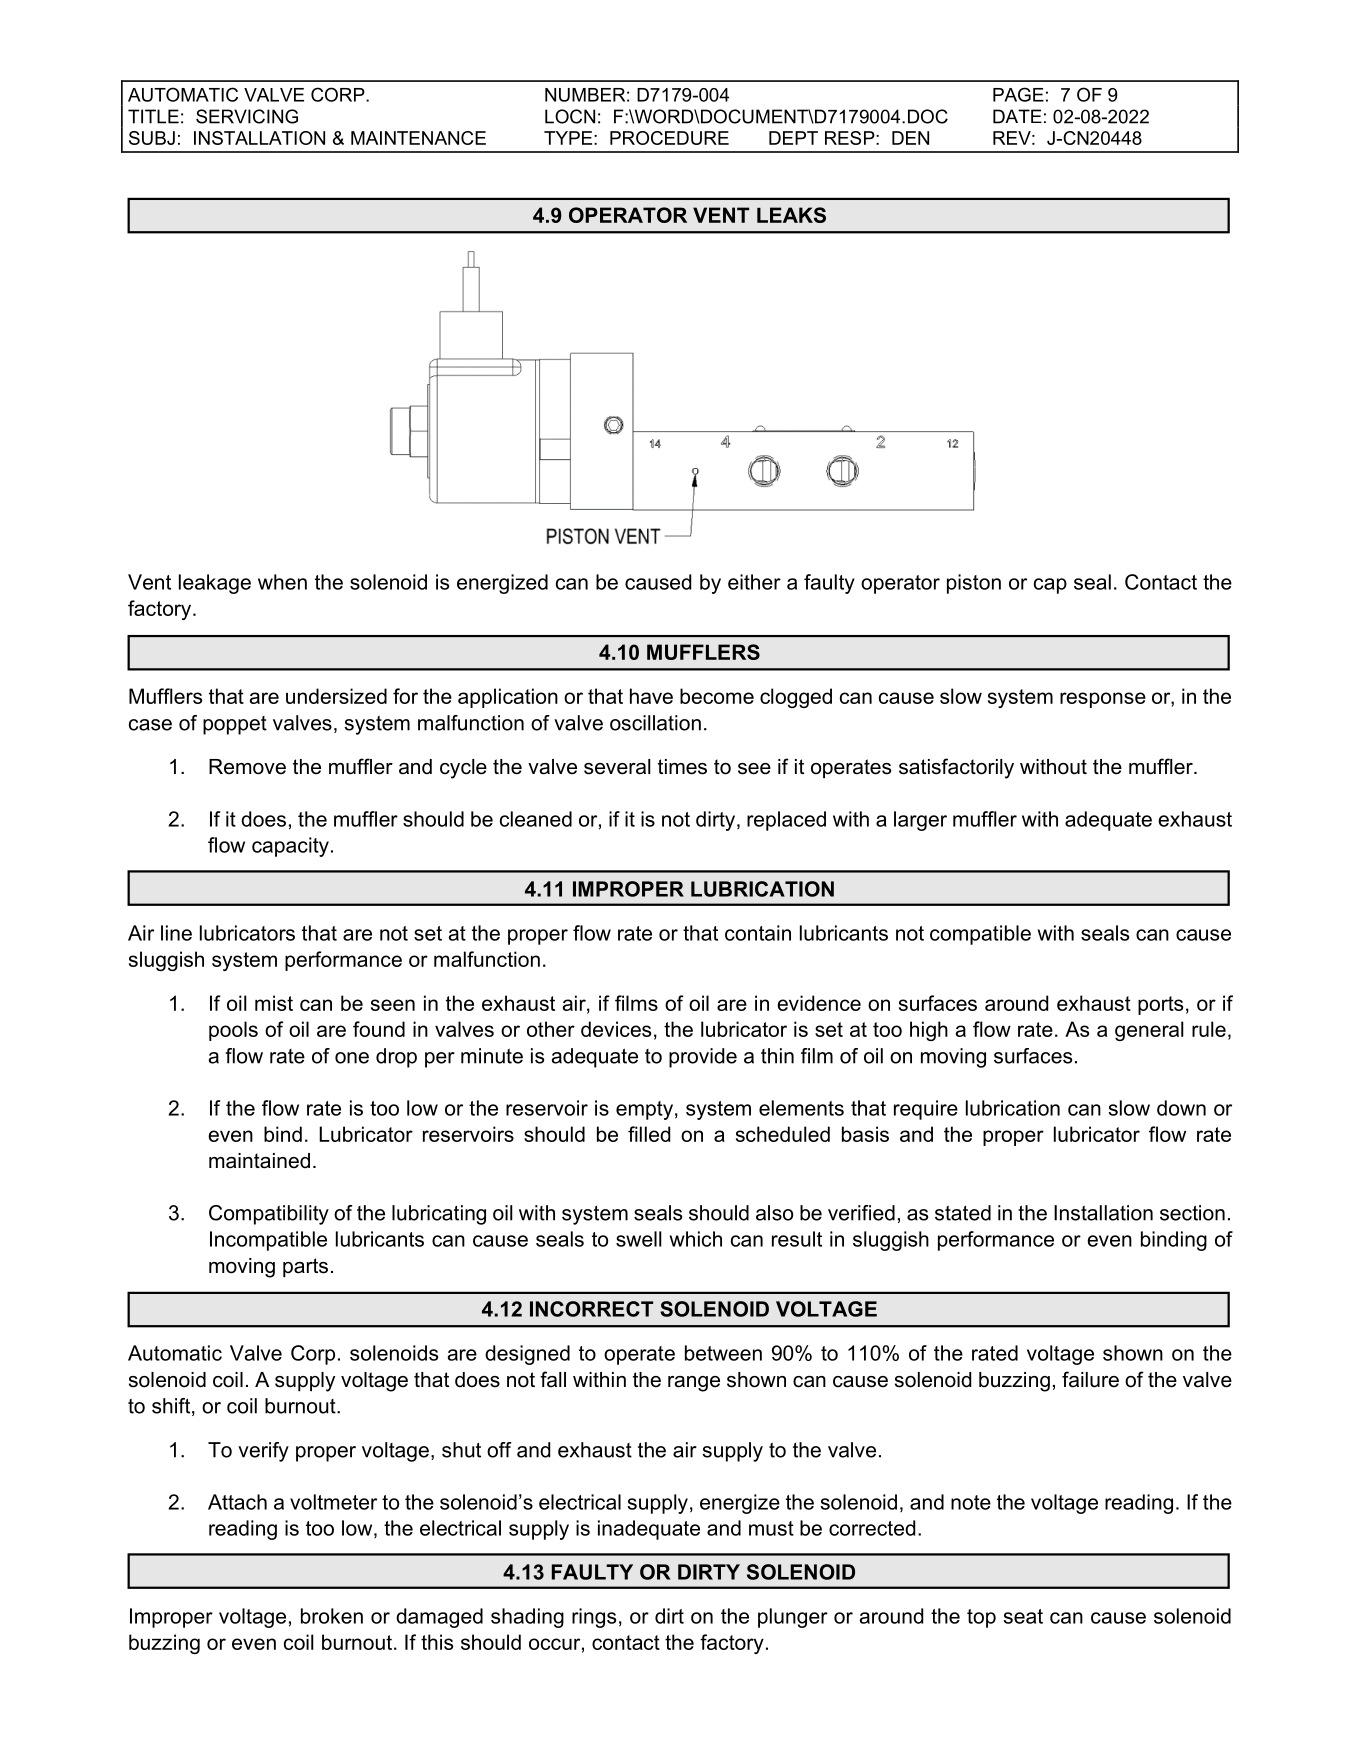 This image has width=1360, height=1760. I want to click on contain, so click(758, 933).
